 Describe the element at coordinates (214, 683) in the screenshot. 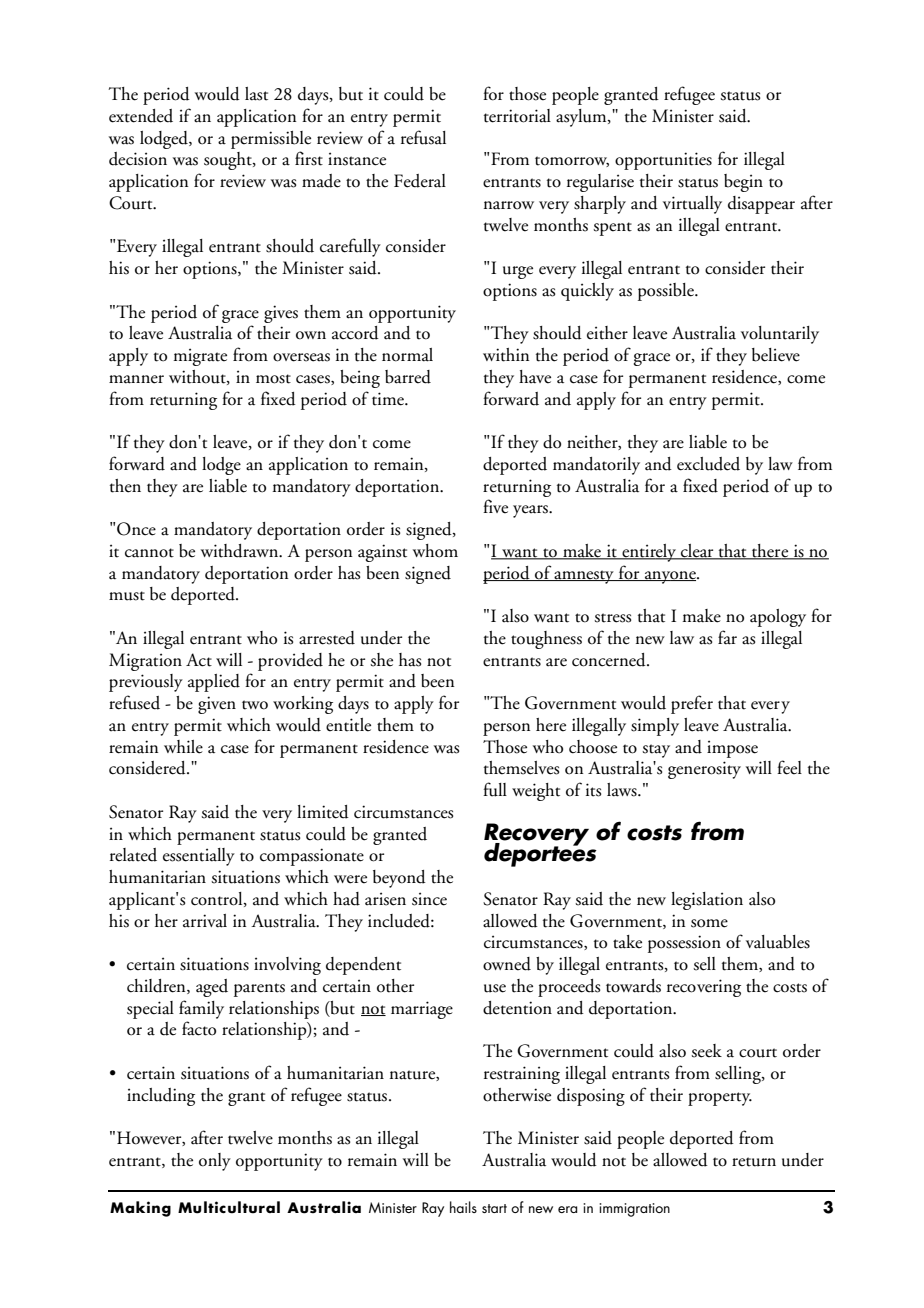

I see `applied` at that location.
